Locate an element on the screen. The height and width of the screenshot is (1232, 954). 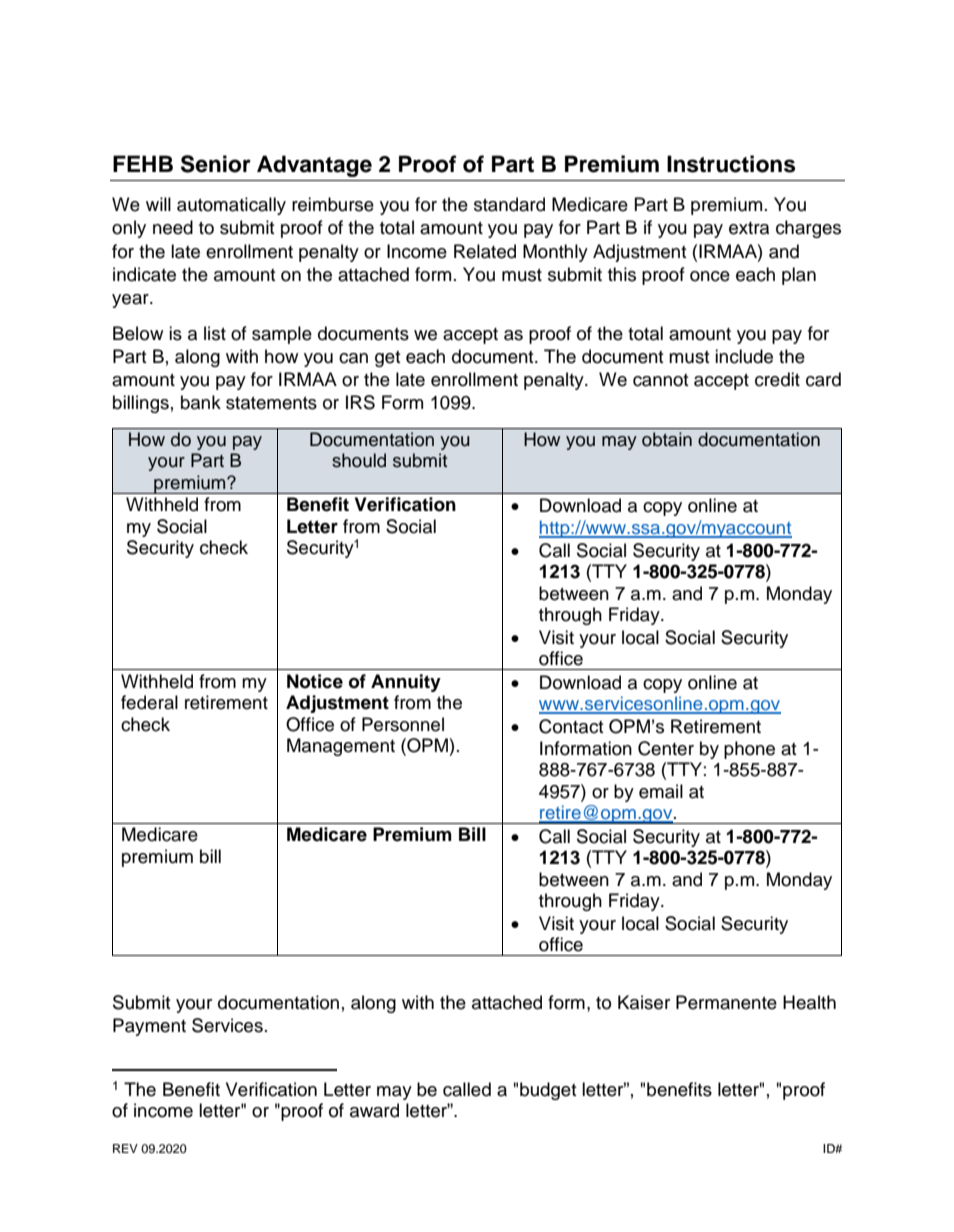
credit is located at coordinates (777, 379).
